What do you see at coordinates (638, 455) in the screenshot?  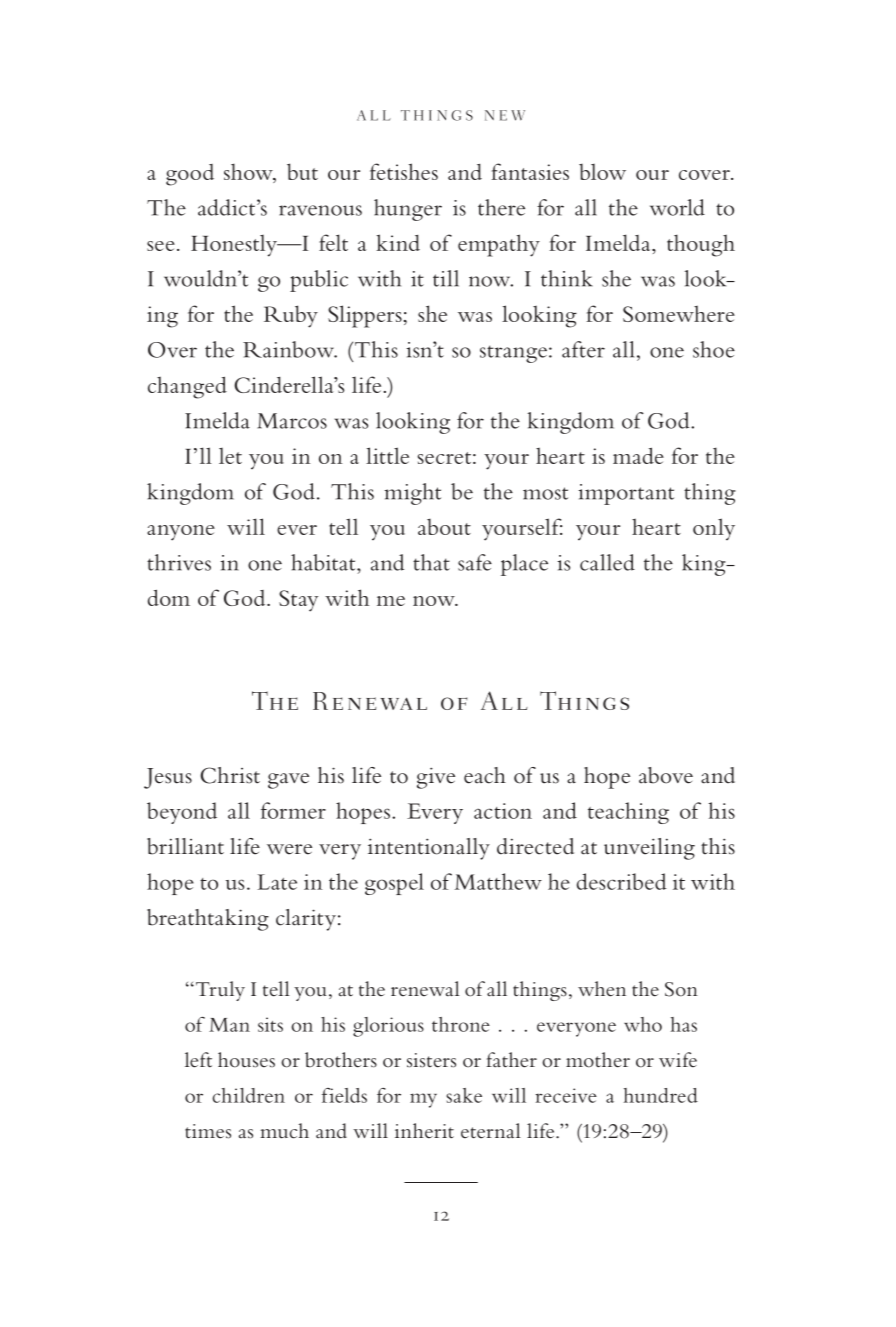 I see `made` at bounding box center [638, 455].
